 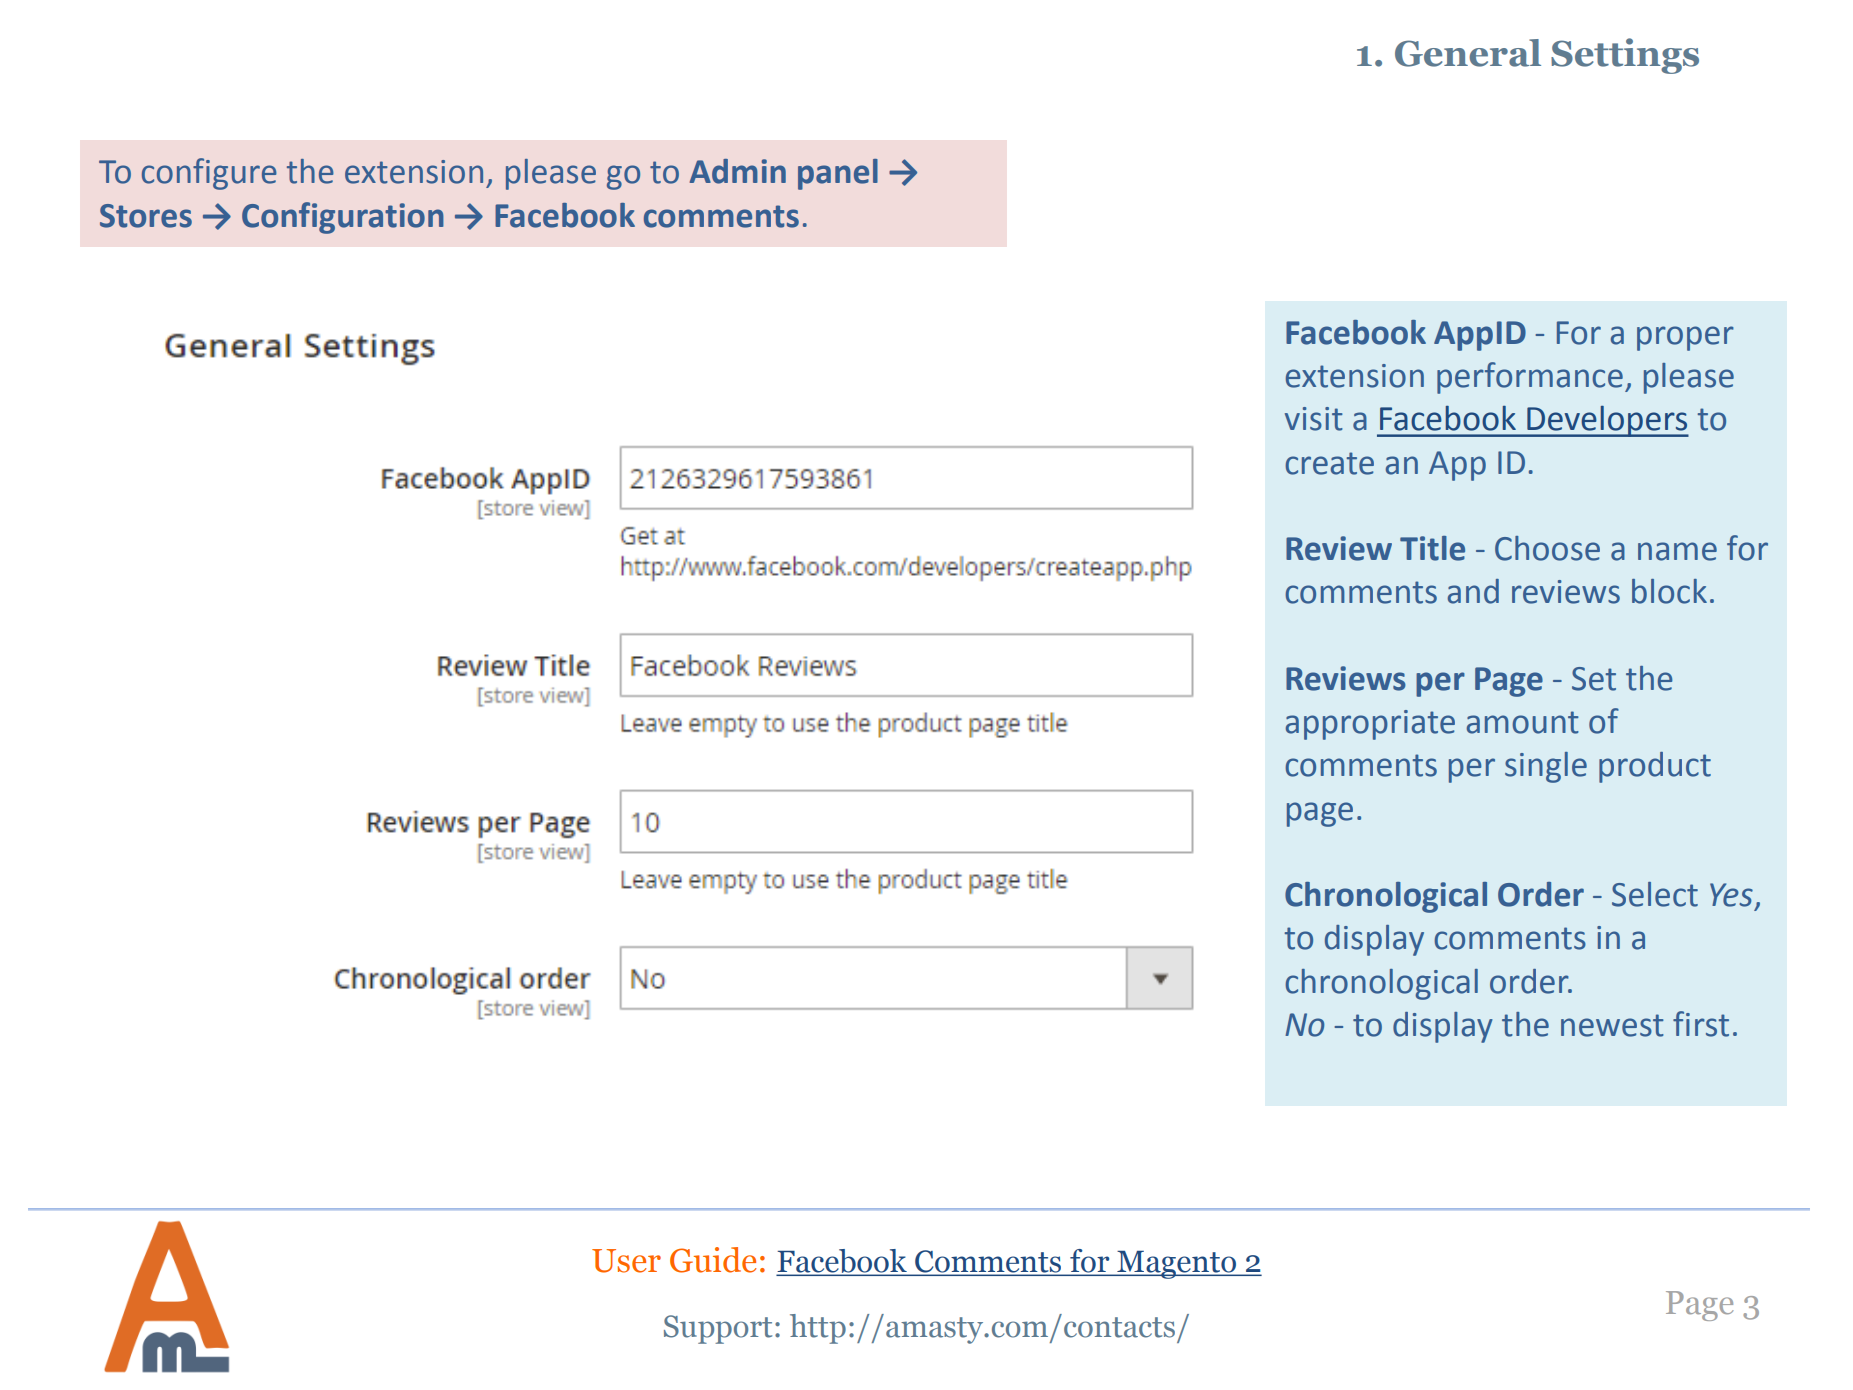 What do you see at coordinates (1468, 53) in the document?
I see `General` at bounding box center [1468, 53].
